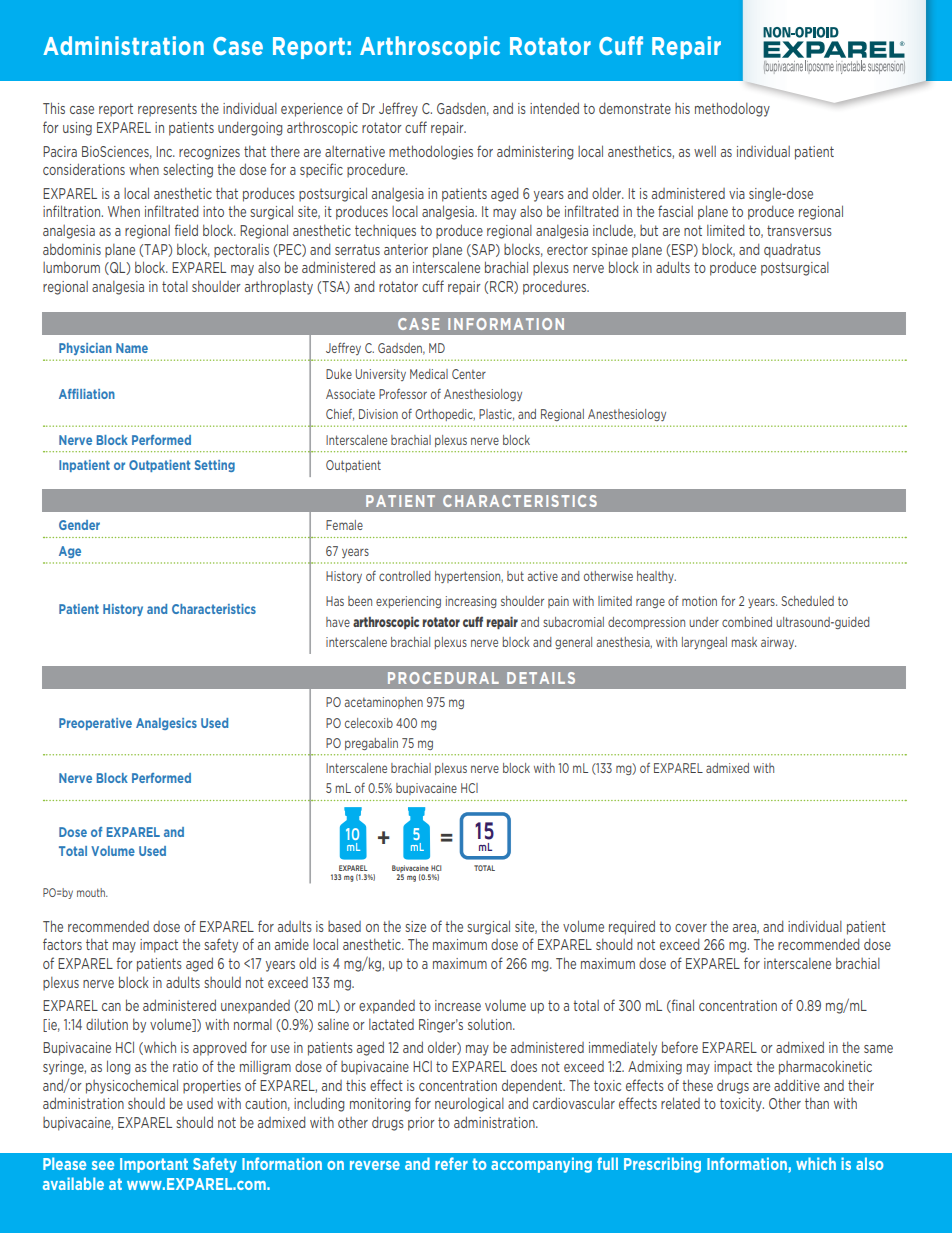  I want to click on Analgesics, so click(166, 724).
